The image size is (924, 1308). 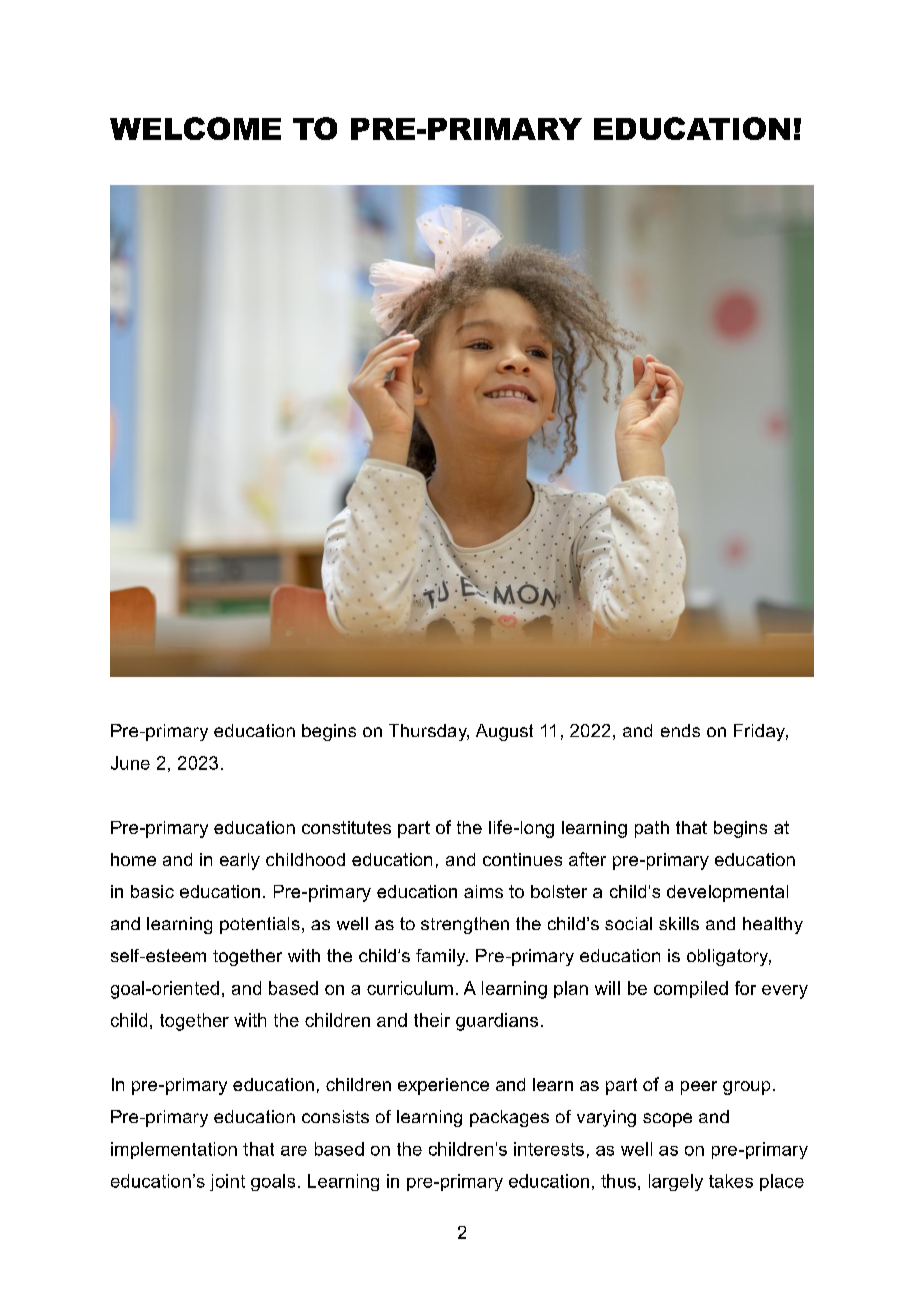 What do you see at coordinates (130, 763) in the document?
I see `June` at bounding box center [130, 763].
